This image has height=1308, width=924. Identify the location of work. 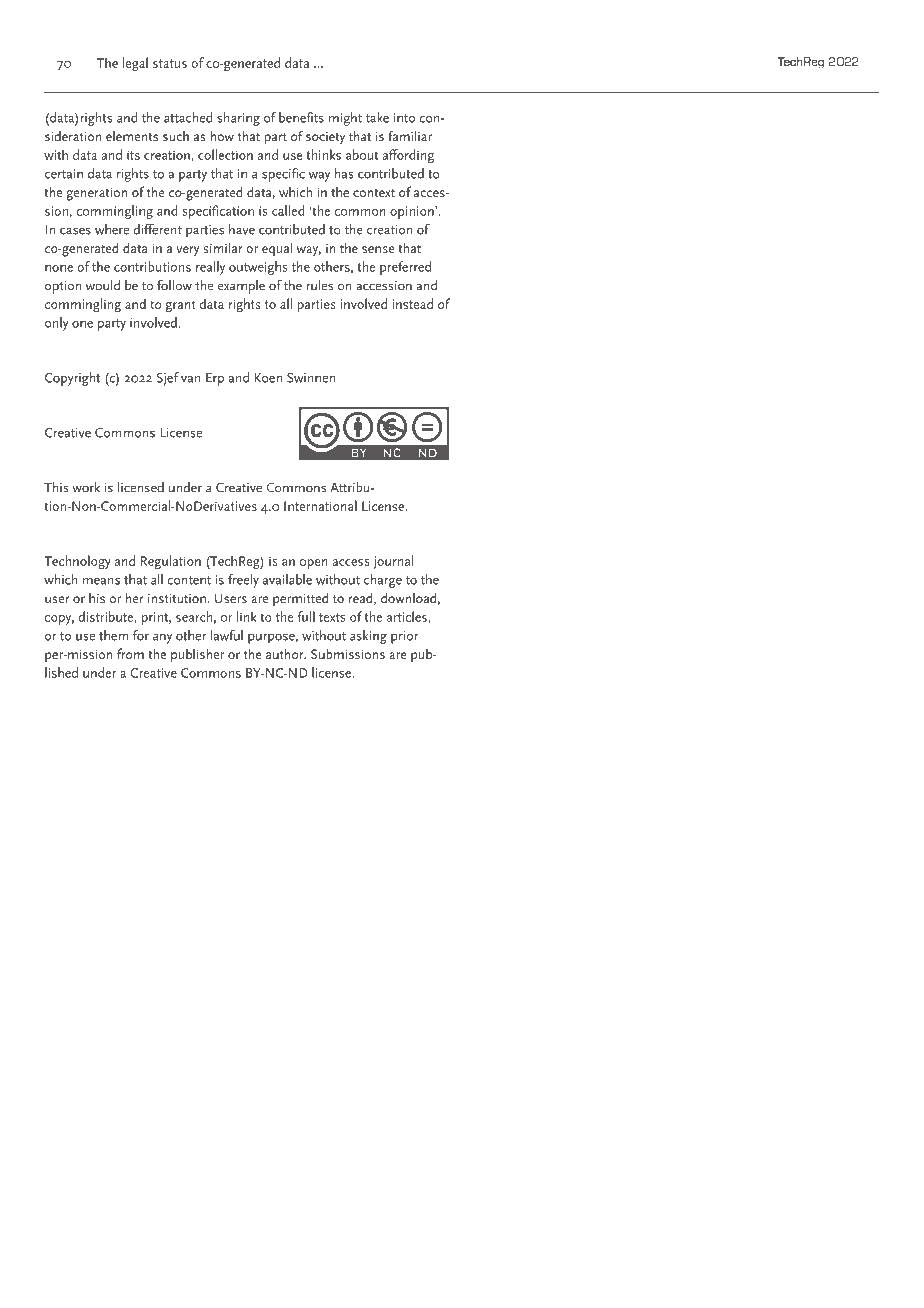
(86, 487).
